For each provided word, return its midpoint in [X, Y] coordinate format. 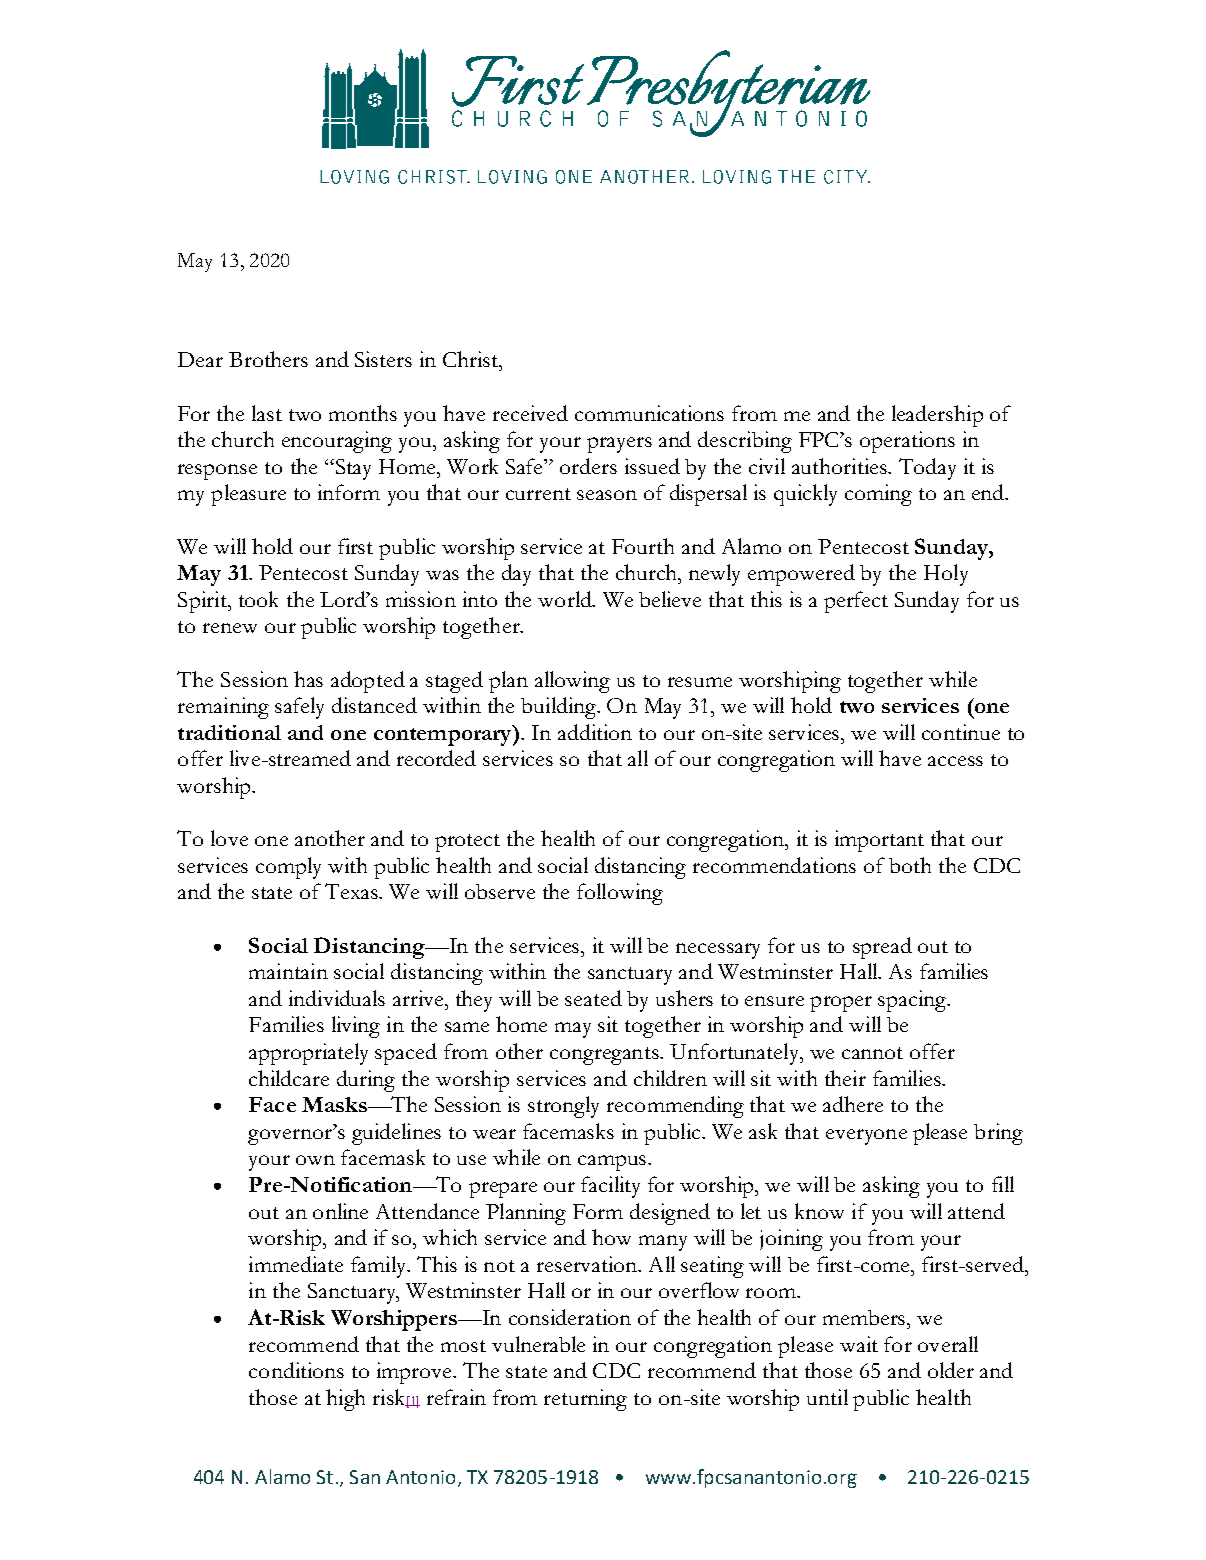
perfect [856, 602]
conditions [296, 1370]
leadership [937, 416]
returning [585, 1400]
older [951, 1370]
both [910, 865]
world [566, 599]
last [267, 413]
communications [649, 413]
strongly [563, 1107]
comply [288, 868]
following [620, 894]
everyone [866, 1137]
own [315, 1160]
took [258, 599]
